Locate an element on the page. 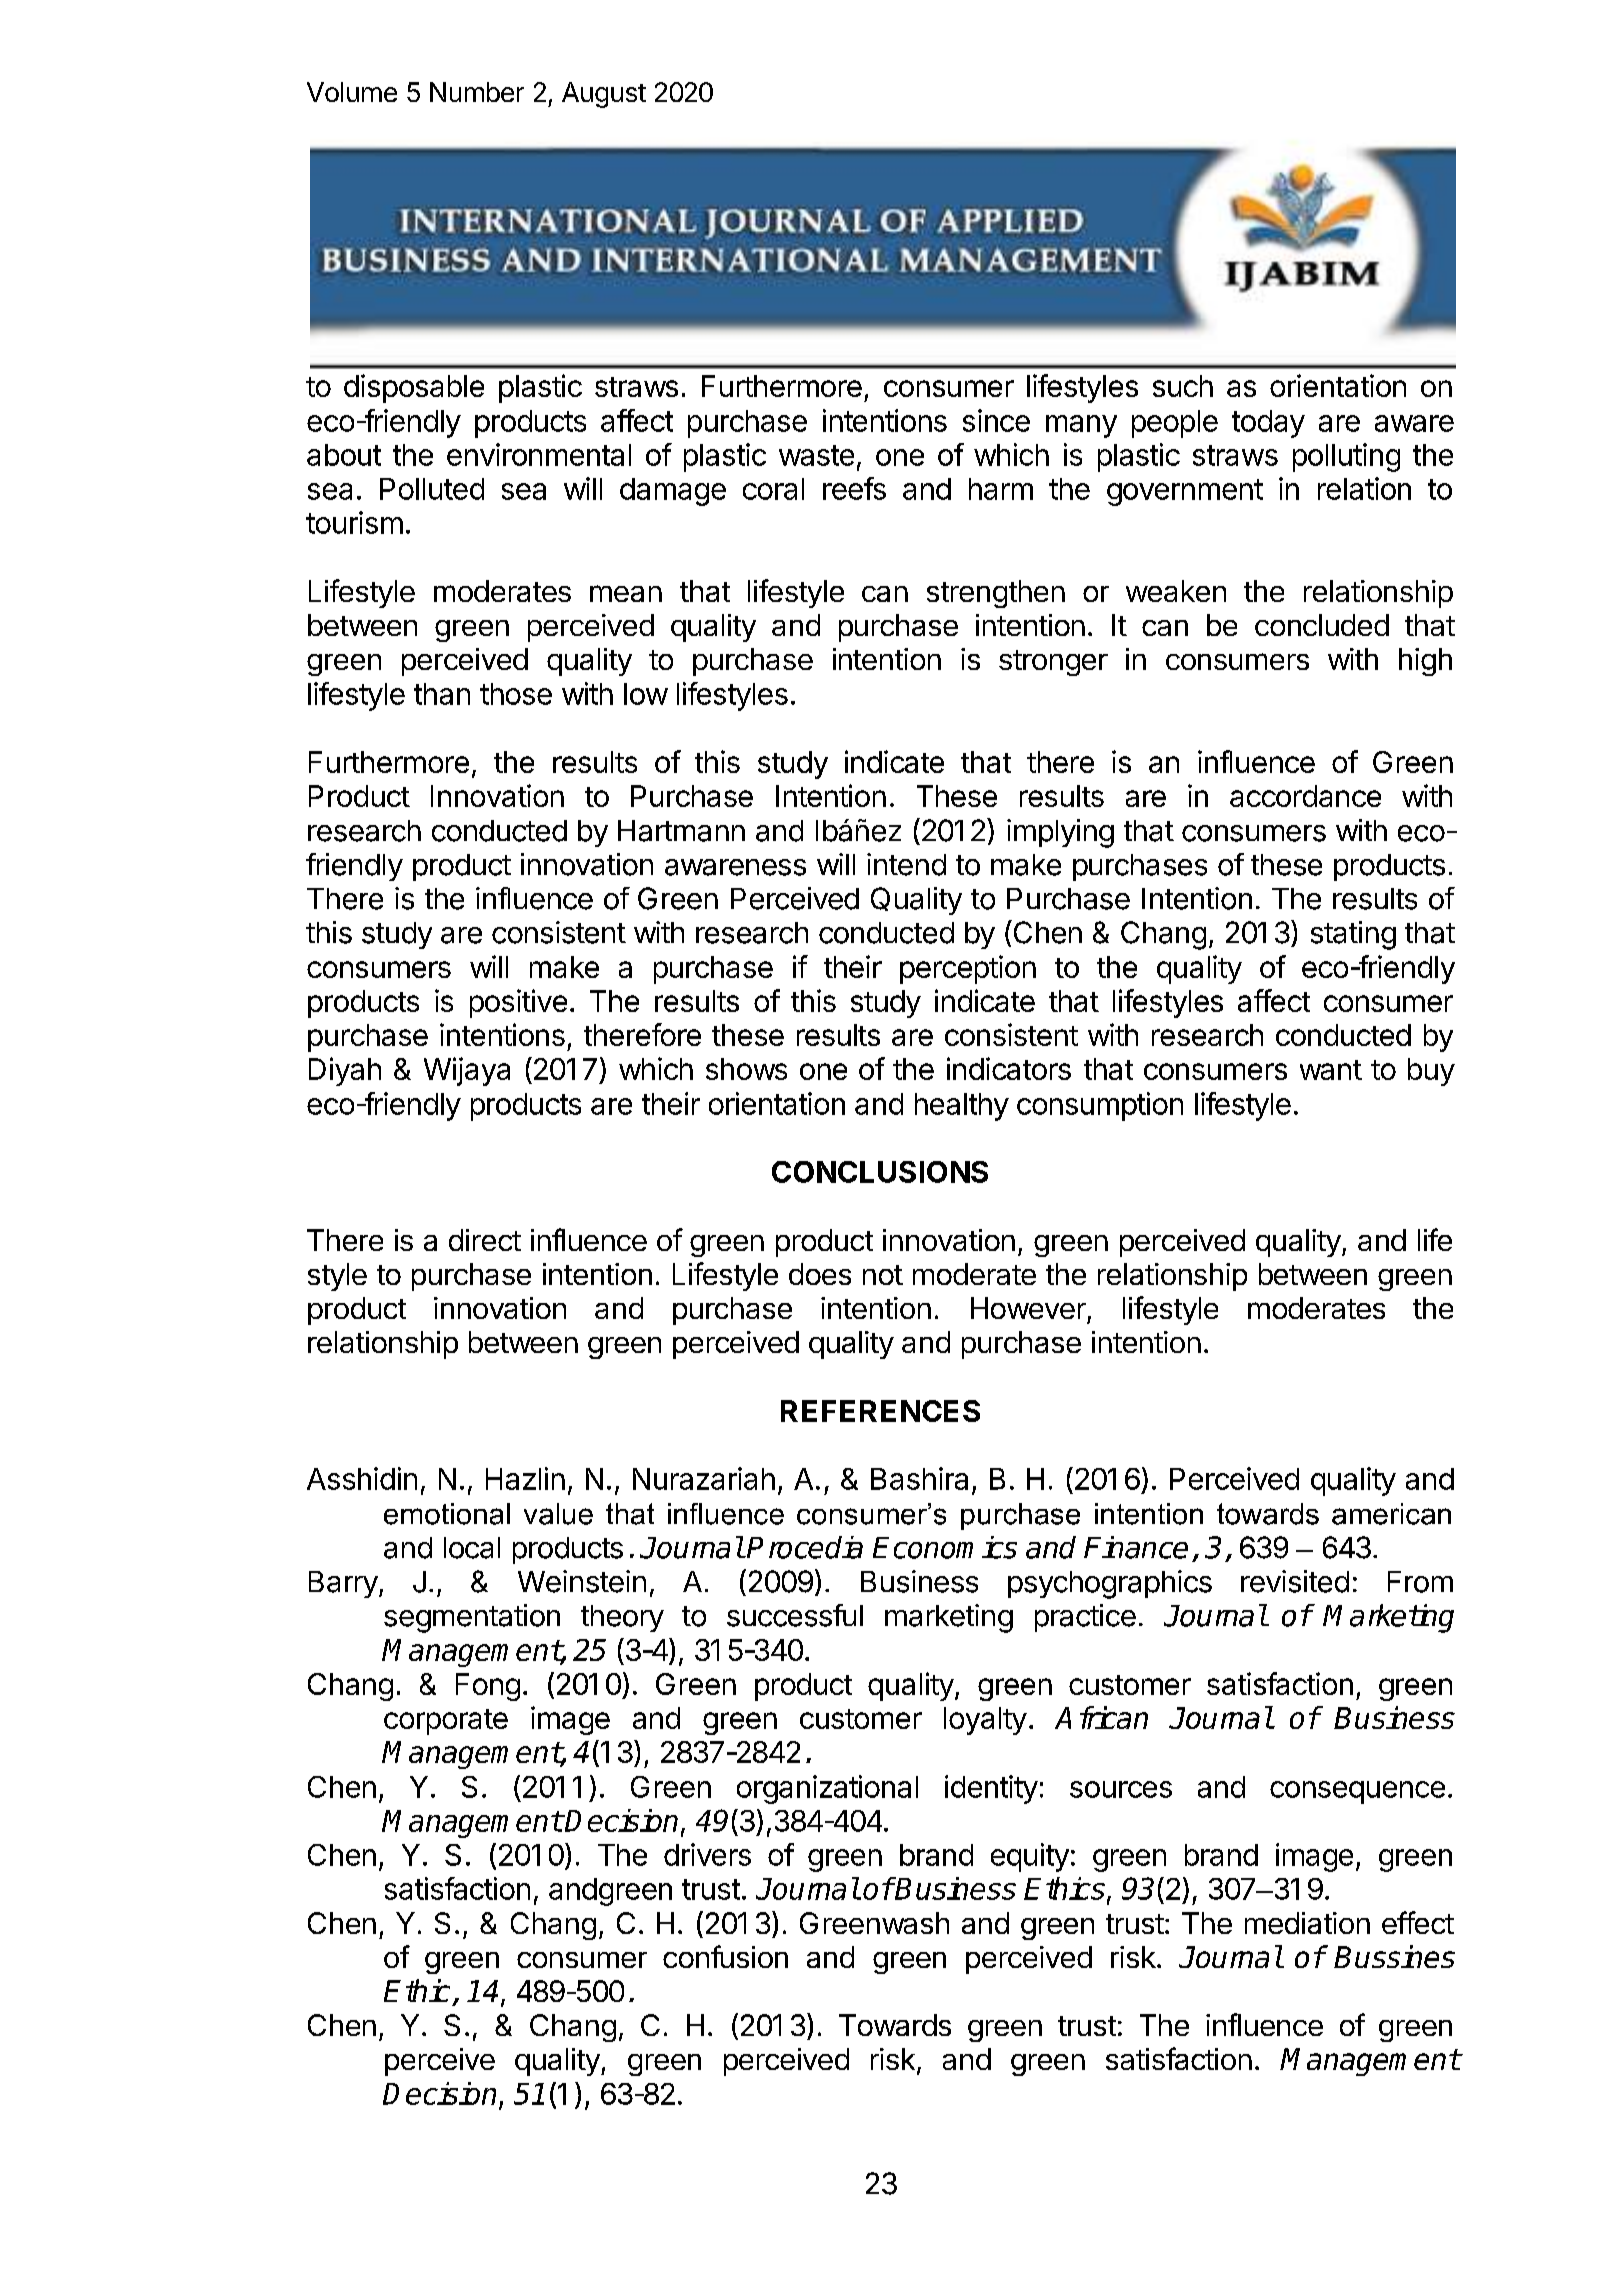  Polluted is located at coordinates (432, 489).
